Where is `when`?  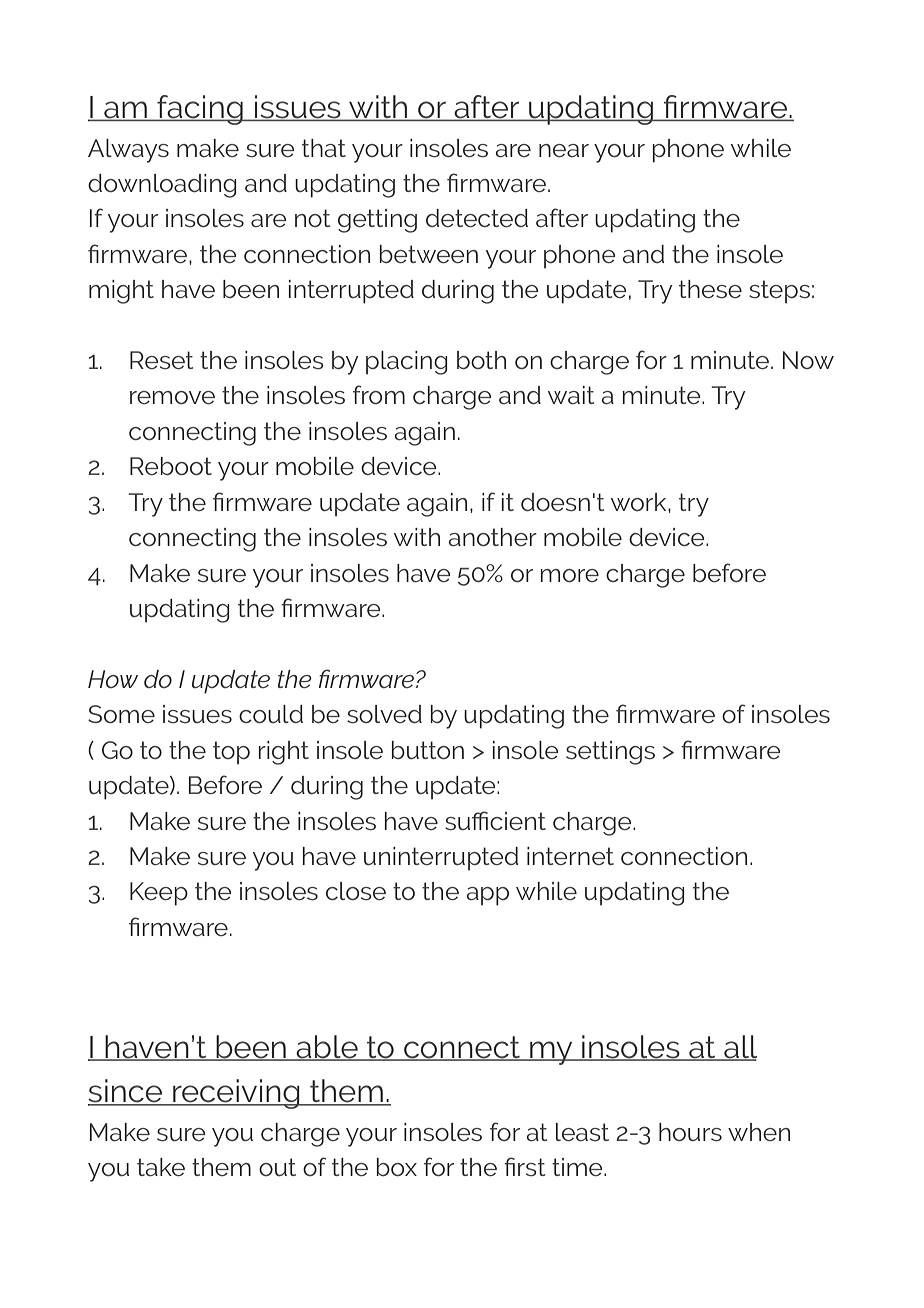 when is located at coordinates (759, 1132).
